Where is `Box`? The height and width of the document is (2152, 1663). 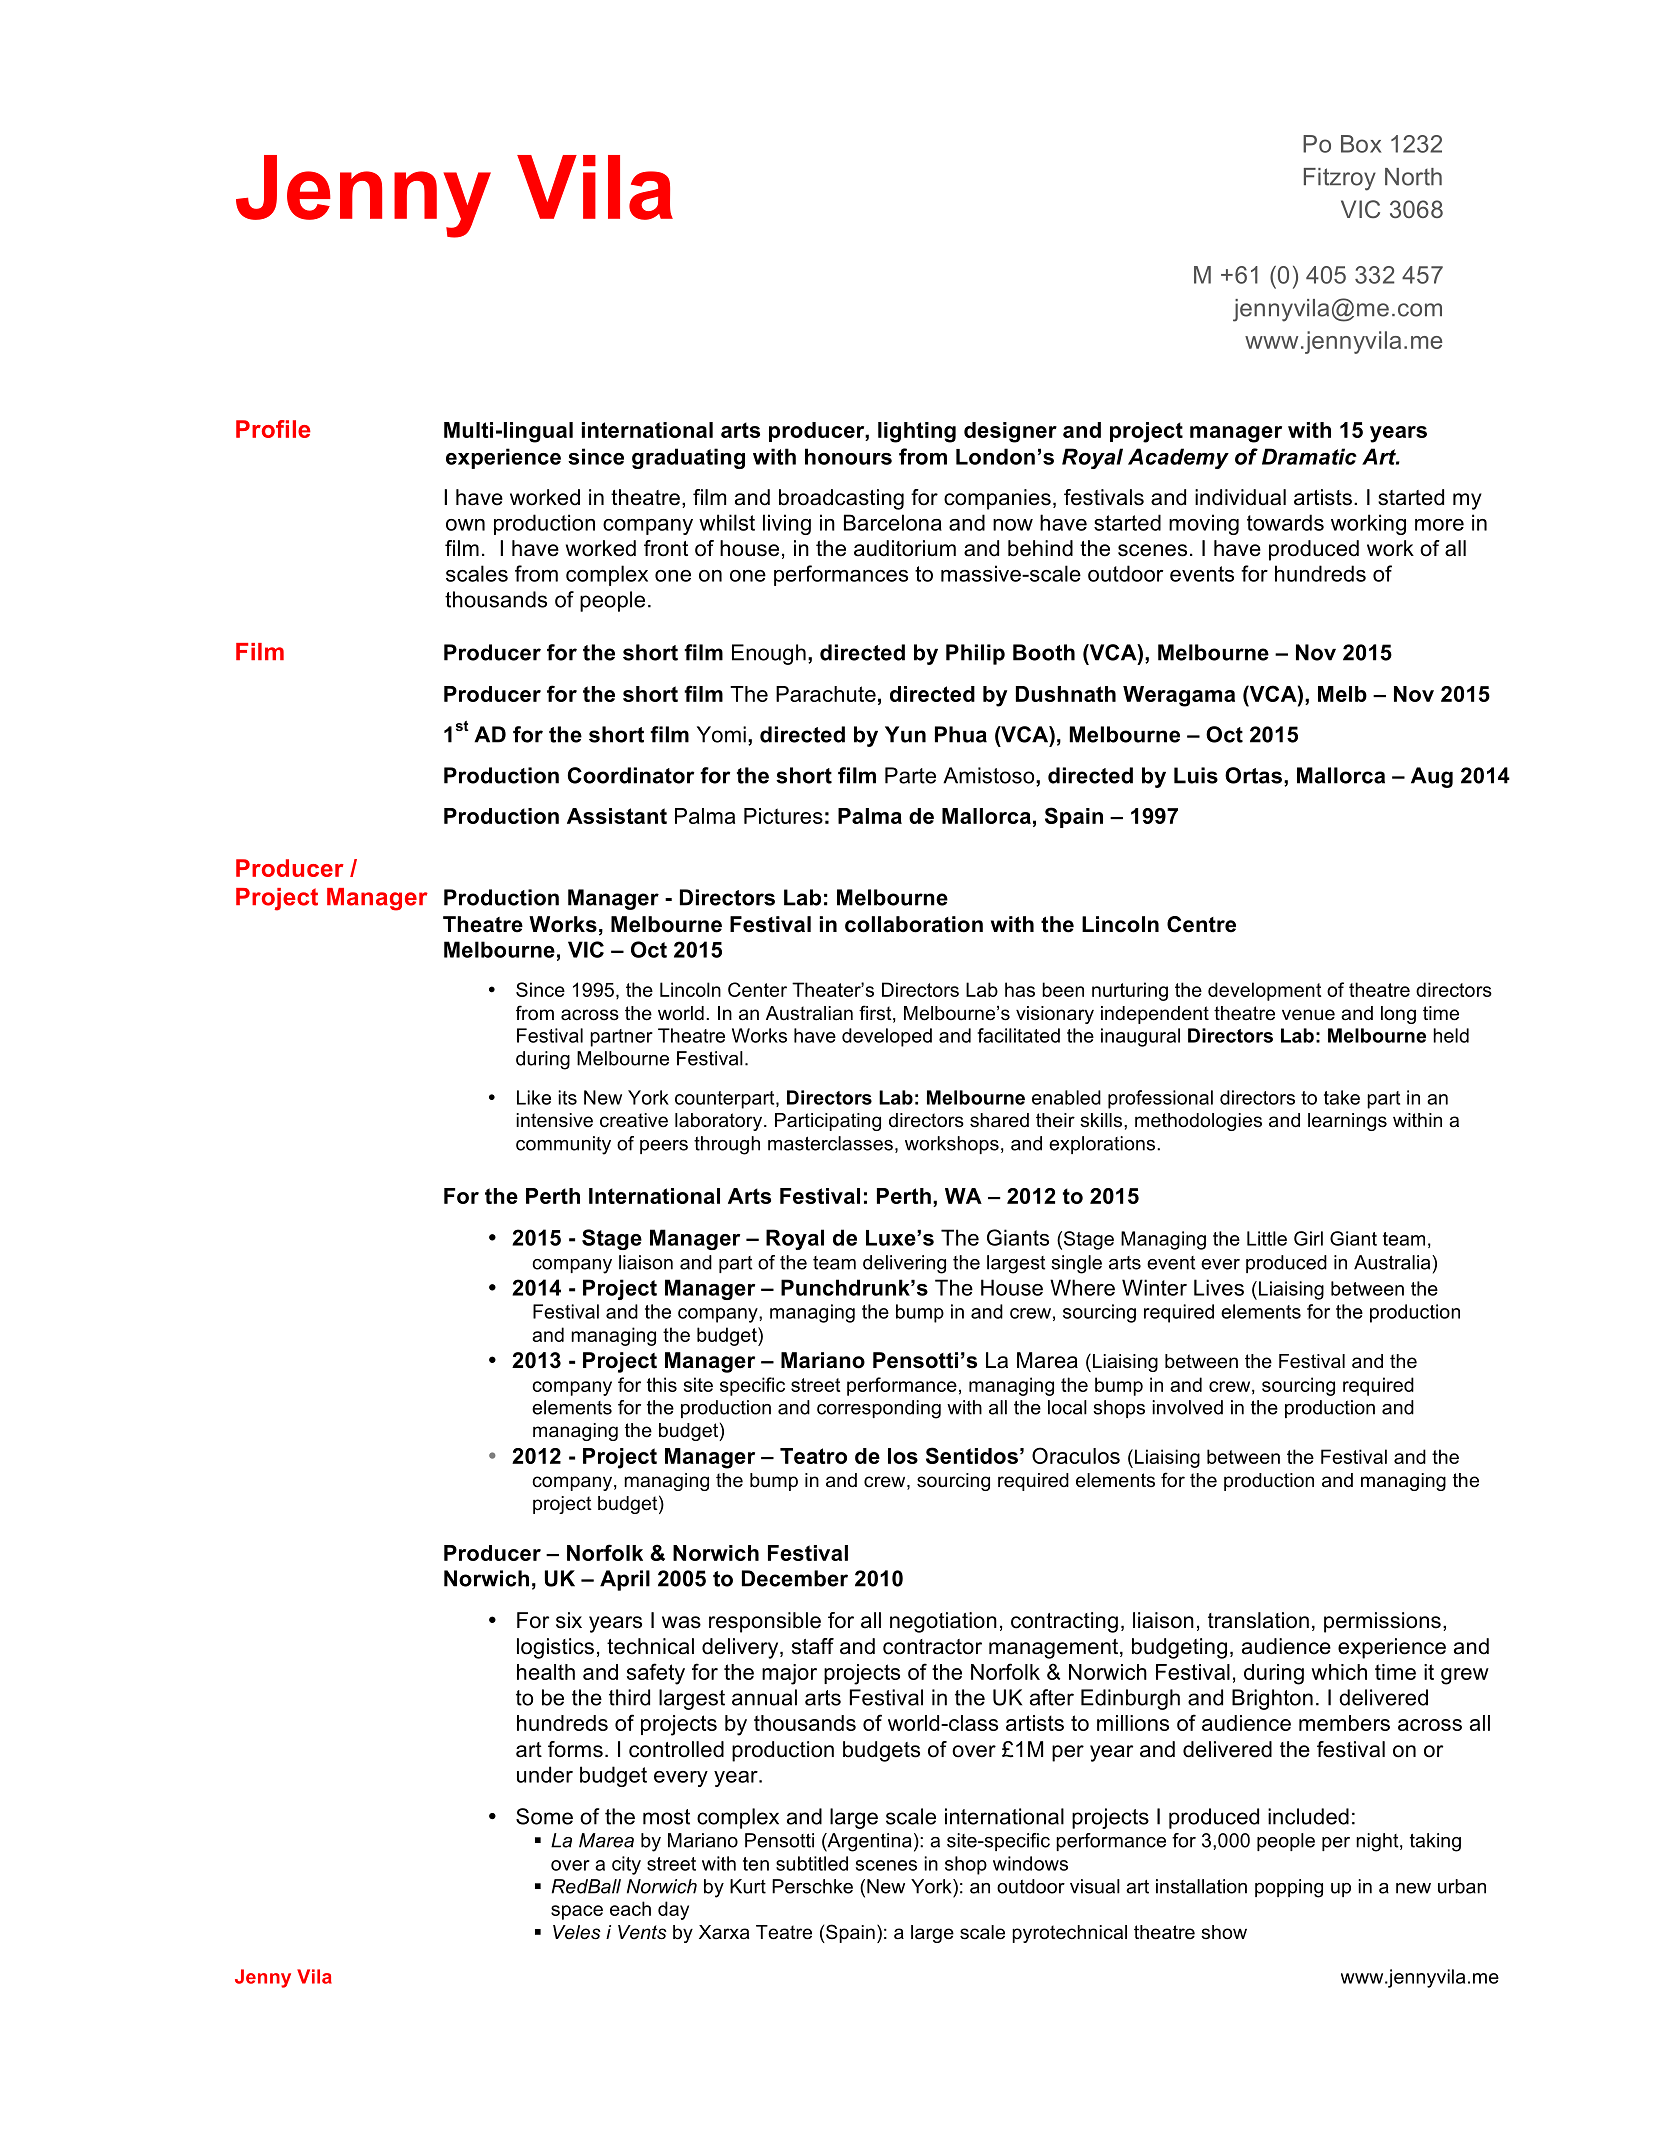
Box is located at coordinates (1361, 144).
